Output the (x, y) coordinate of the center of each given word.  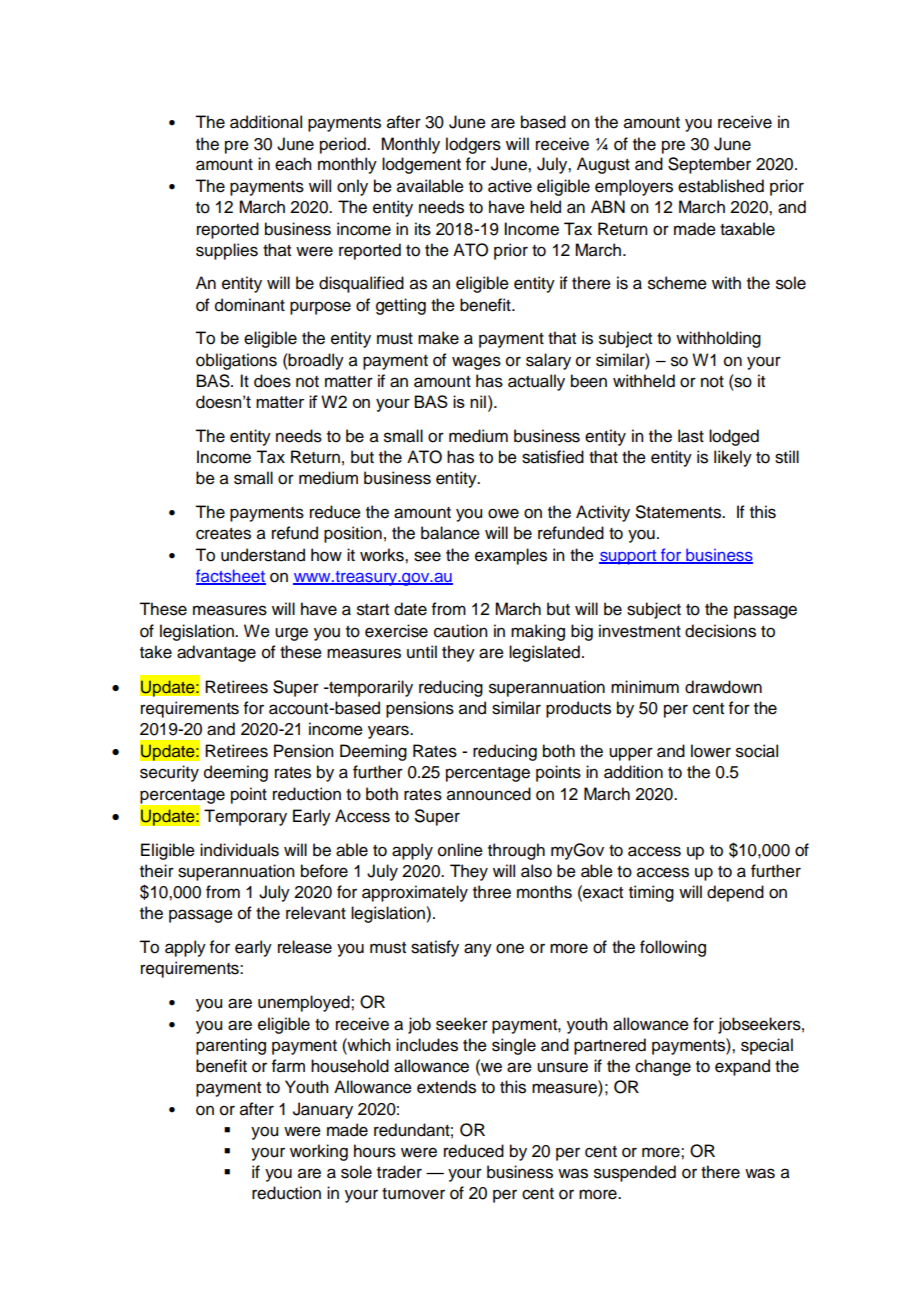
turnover (413, 1194)
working (319, 1152)
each (293, 164)
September (709, 165)
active (510, 186)
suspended (635, 1173)
